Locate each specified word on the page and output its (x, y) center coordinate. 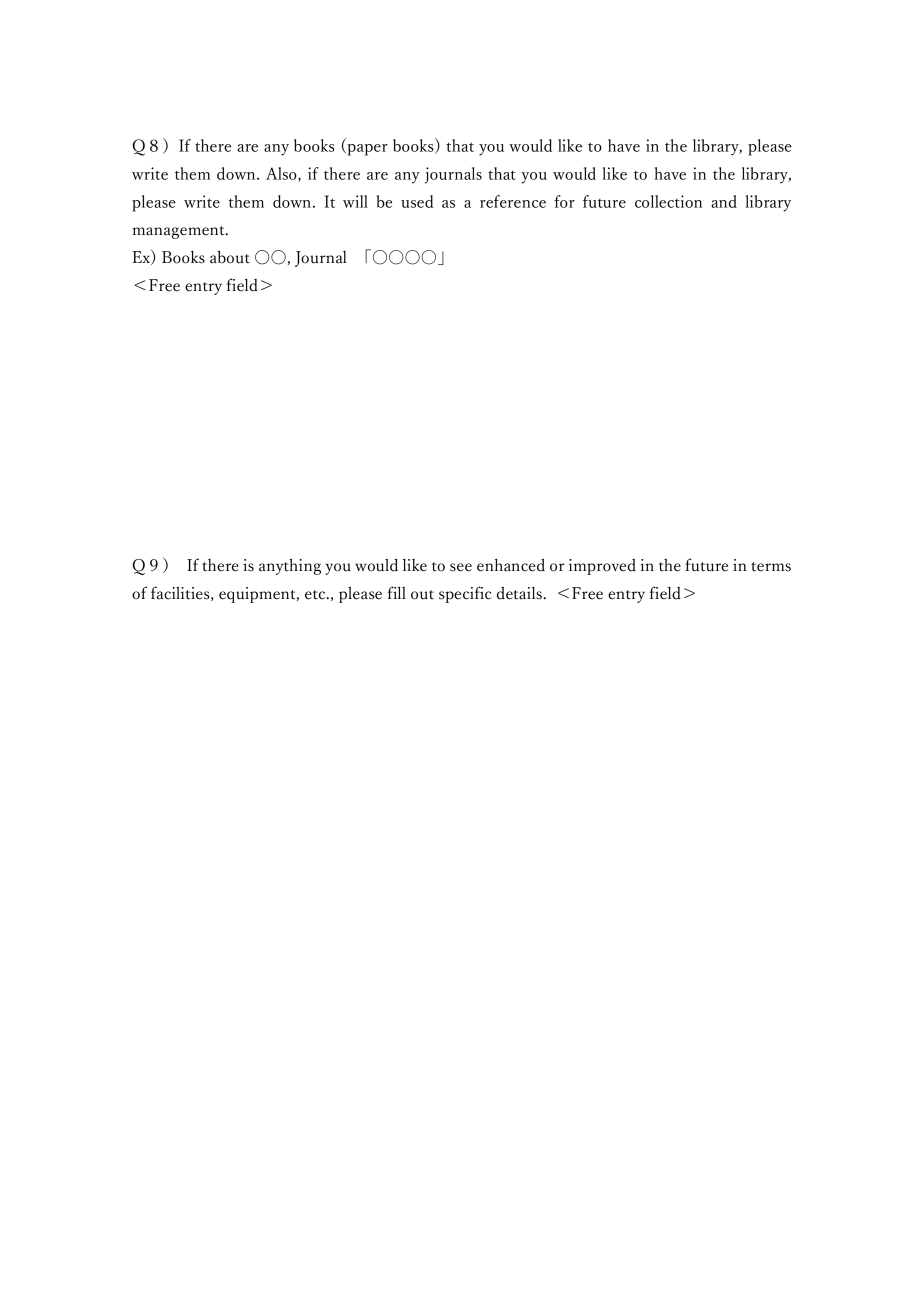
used (417, 201)
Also (282, 174)
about (230, 257)
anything (290, 566)
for (564, 201)
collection (668, 201)
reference (513, 201)
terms (771, 567)
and (724, 201)
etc (316, 595)
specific (465, 594)
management (179, 232)
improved (602, 567)
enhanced (511, 565)
